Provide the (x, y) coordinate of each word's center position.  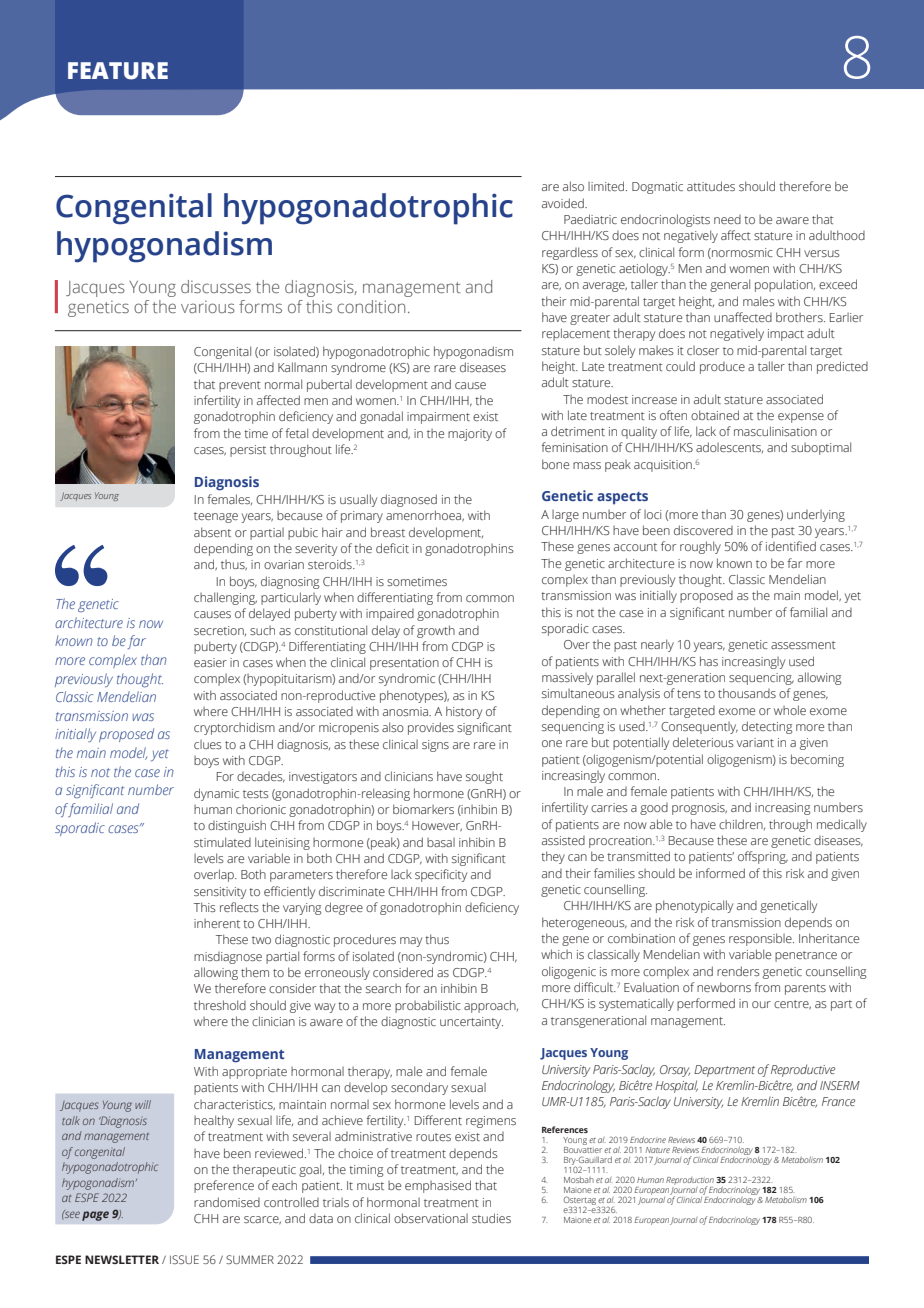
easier (210, 662)
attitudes (711, 186)
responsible (761, 939)
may (411, 942)
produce (722, 368)
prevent (240, 386)
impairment (438, 418)
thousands (747, 693)
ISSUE (184, 1259)
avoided (564, 203)
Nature (658, 1150)
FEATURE (118, 71)
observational (431, 1218)
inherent (217, 923)
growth (436, 631)
